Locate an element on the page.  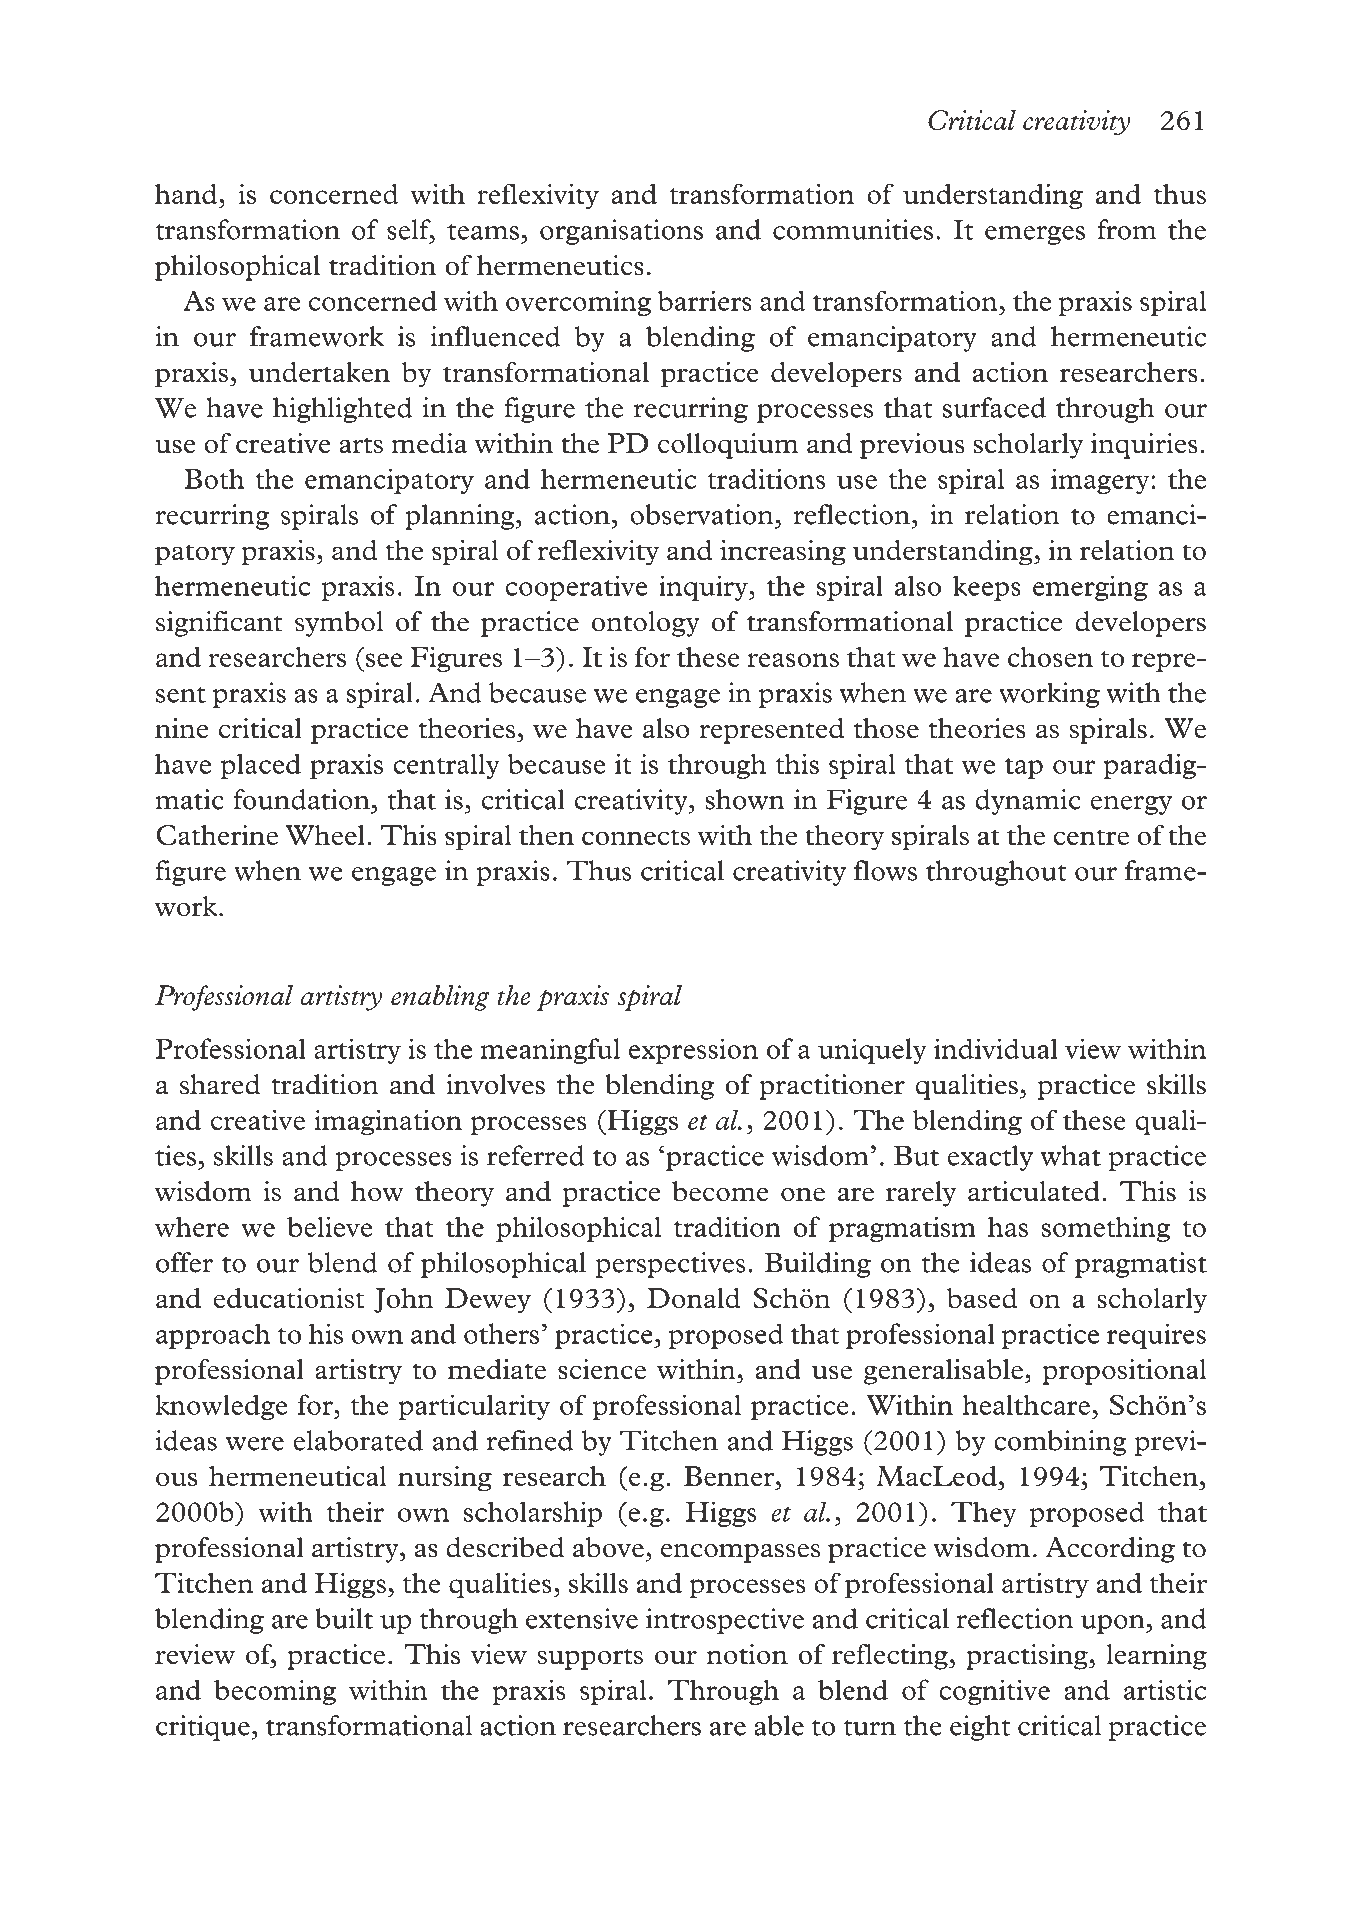
believe is located at coordinates (329, 1226).
